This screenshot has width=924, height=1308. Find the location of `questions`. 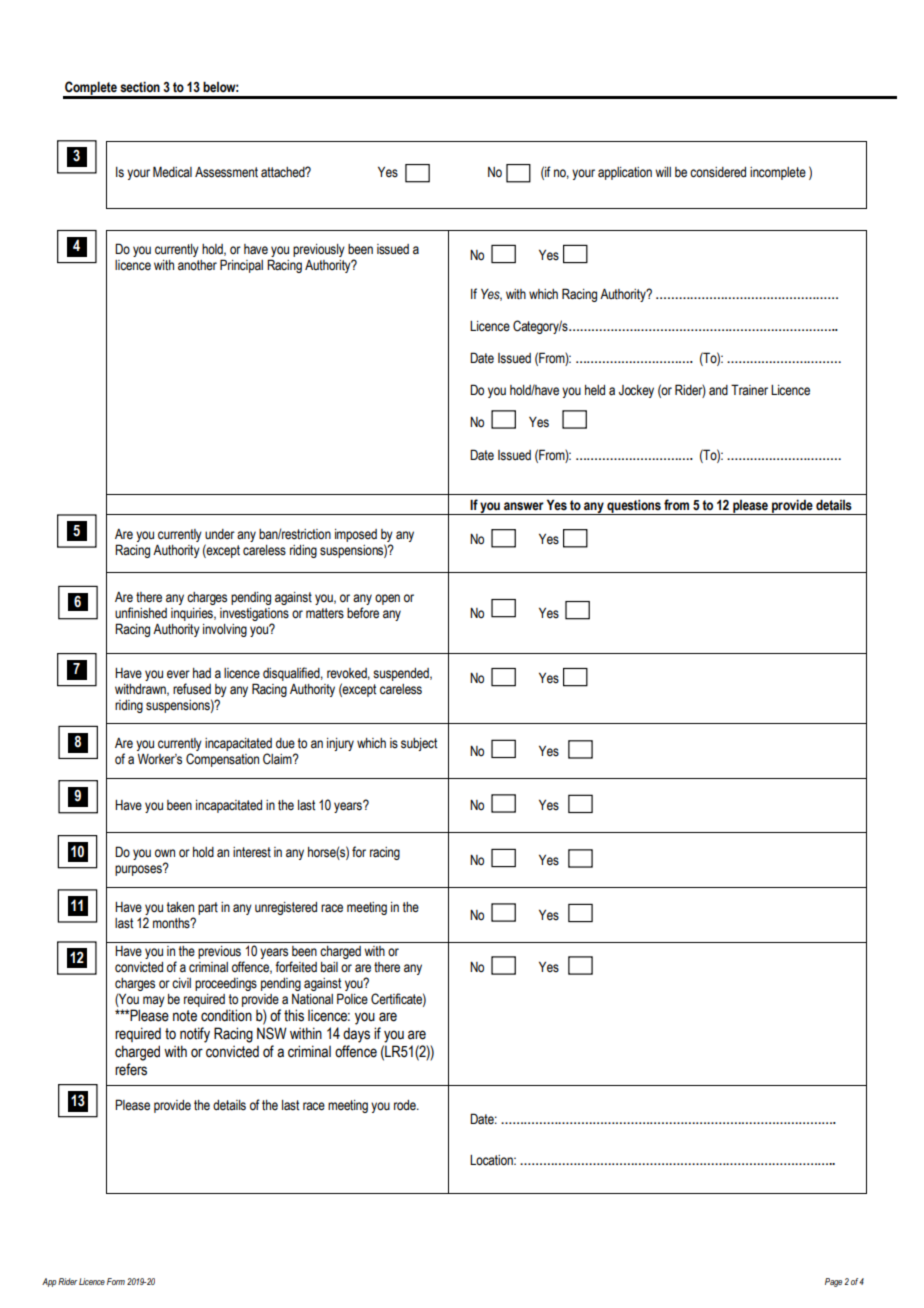

questions is located at coordinates (634, 507).
